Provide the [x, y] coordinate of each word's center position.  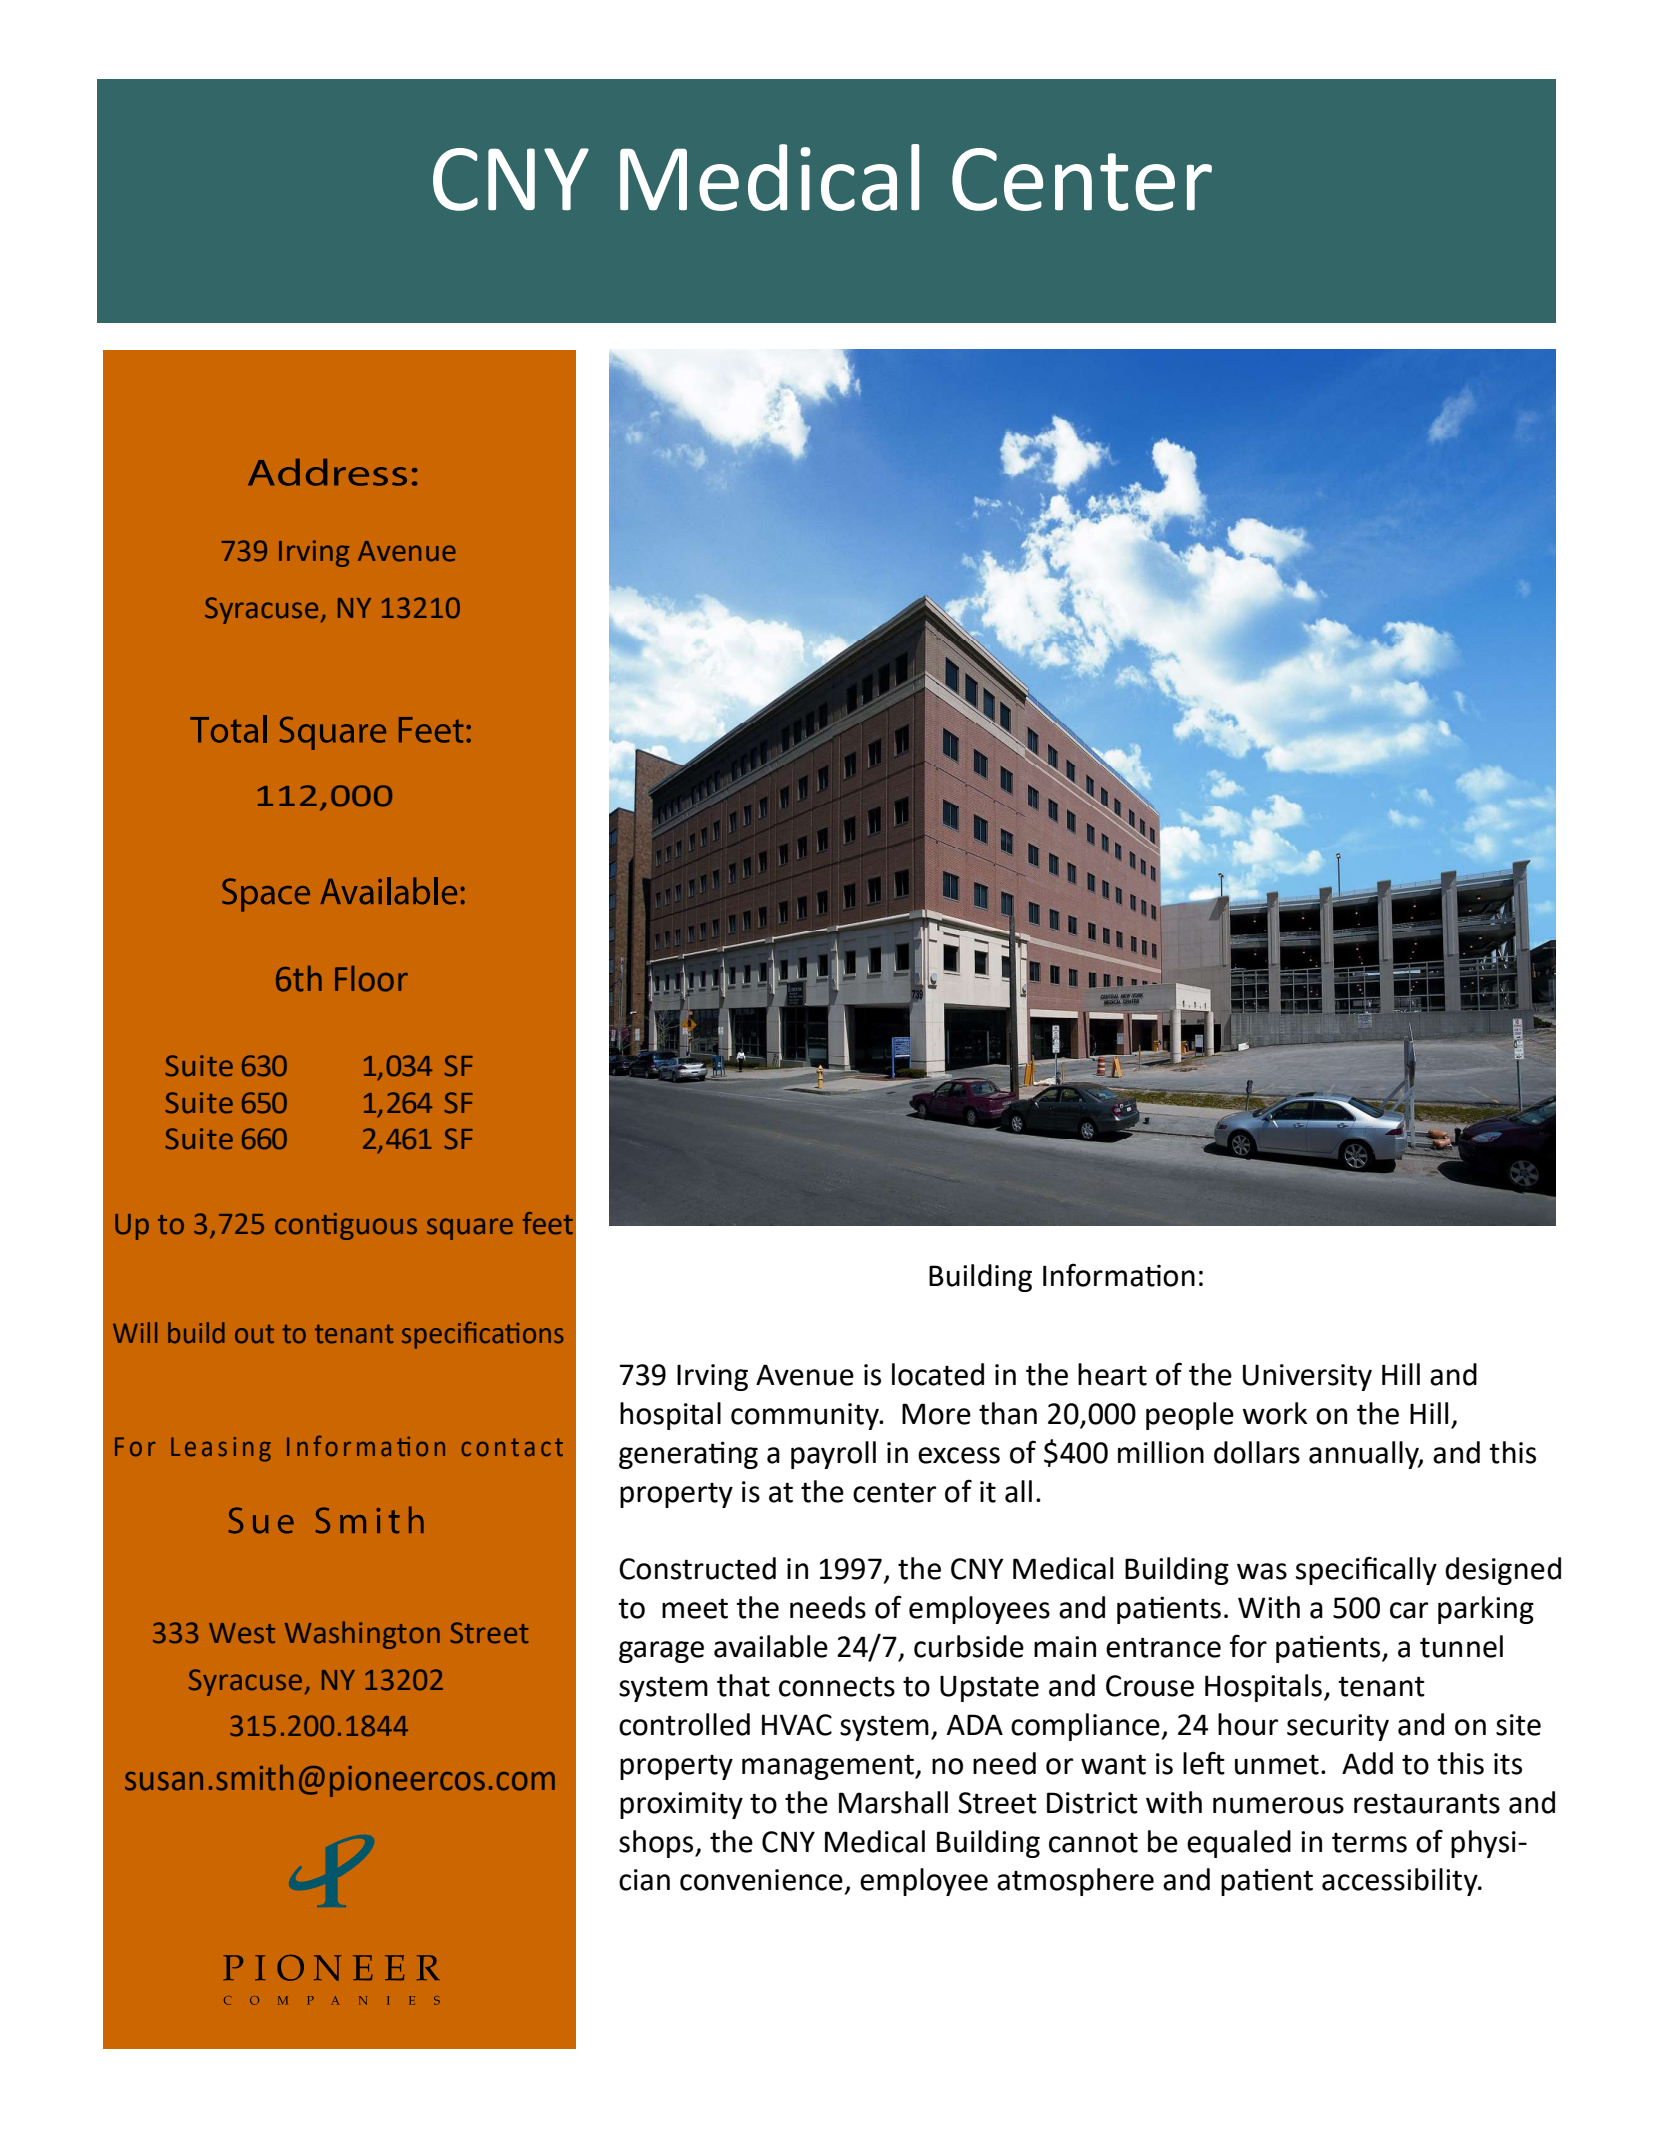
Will [135, 1332]
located [938, 1374]
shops [657, 1844]
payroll [833, 1455]
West [242, 1633]
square [470, 1229]
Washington [362, 1635]
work [1274, 1413]
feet [548, 1223]
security [1338, 1727]
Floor [371, 978]
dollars [1257, 1452]
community [806, 1416]
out [254, 1334]
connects [837, 1686]
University [1307, 1377]
